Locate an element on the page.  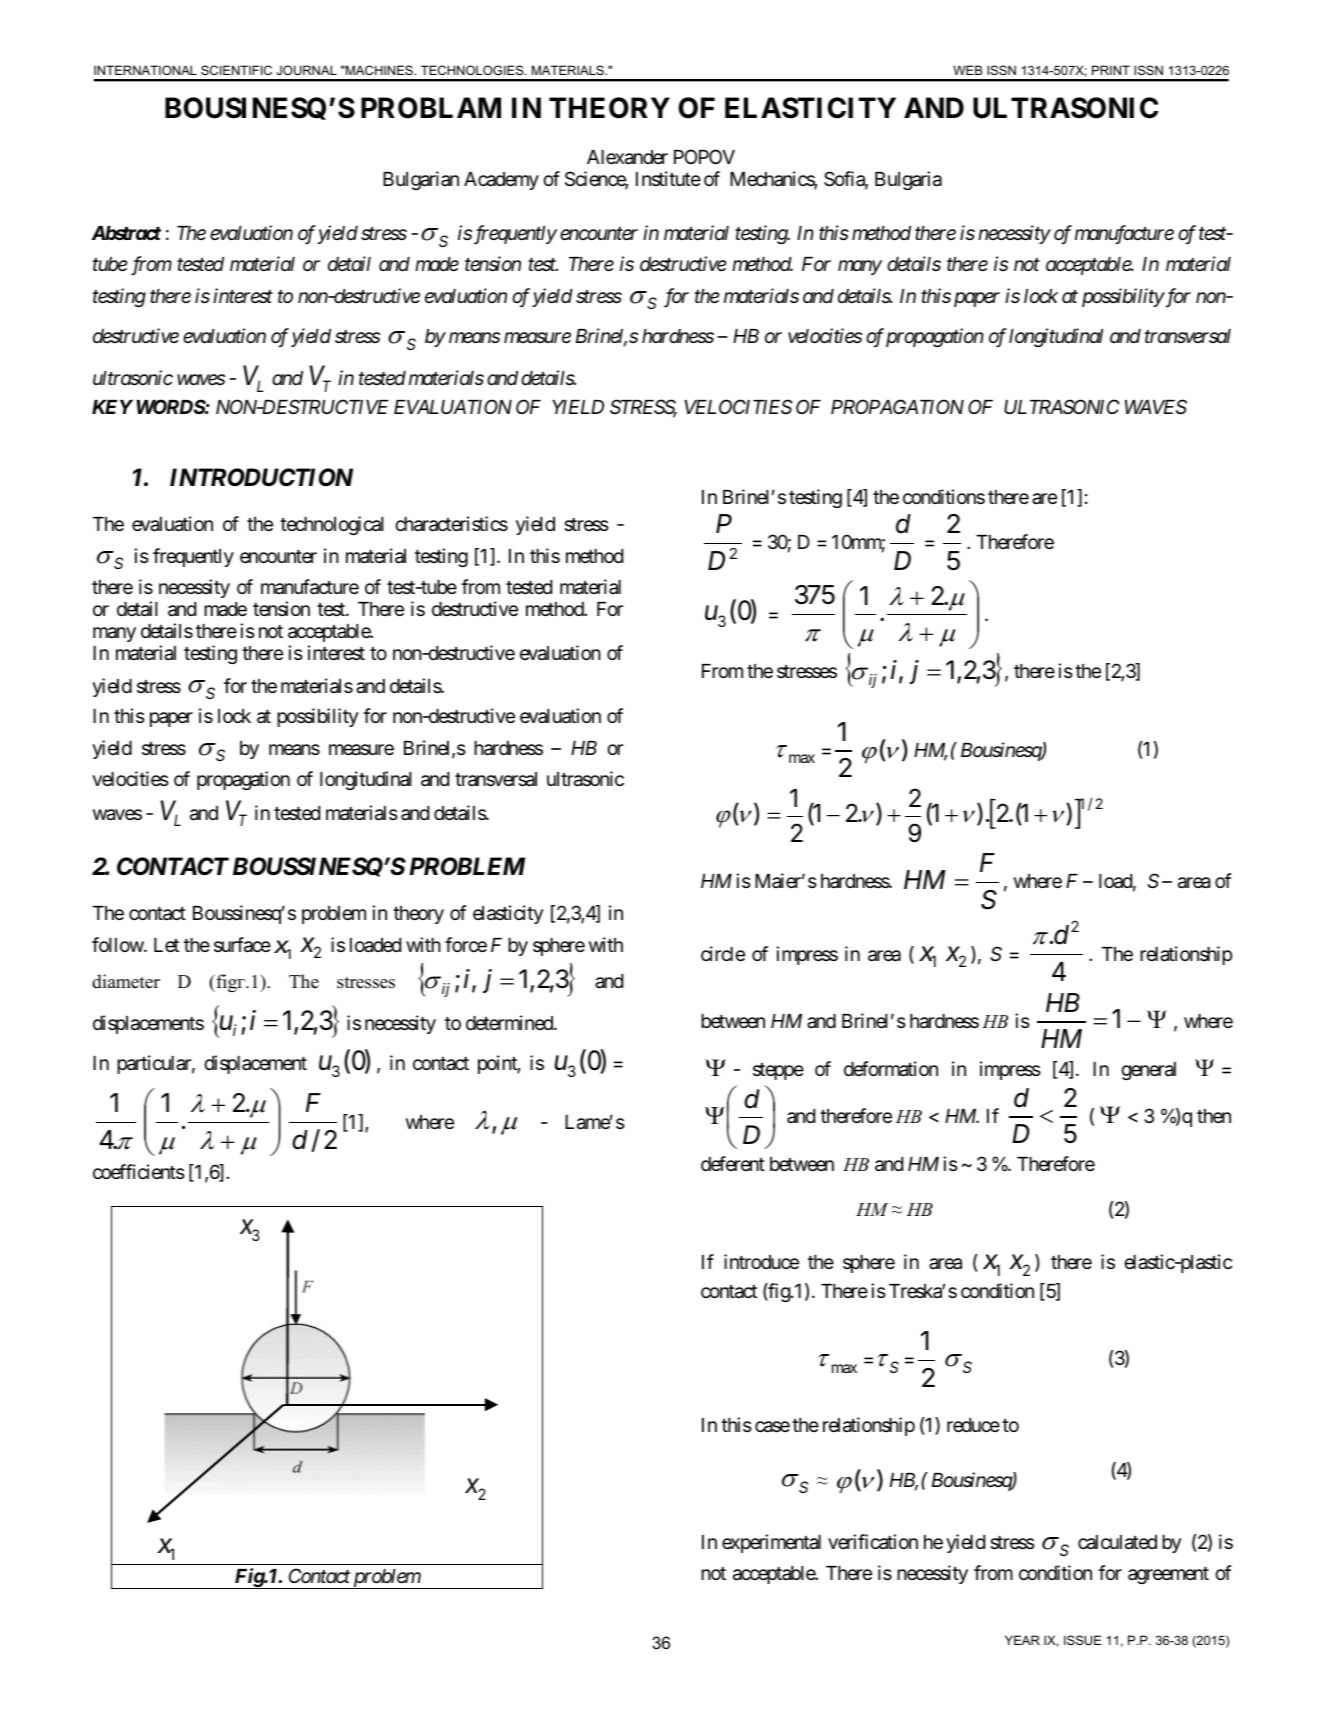
SCIENTIFIC is located at coordinates (236, 70).
